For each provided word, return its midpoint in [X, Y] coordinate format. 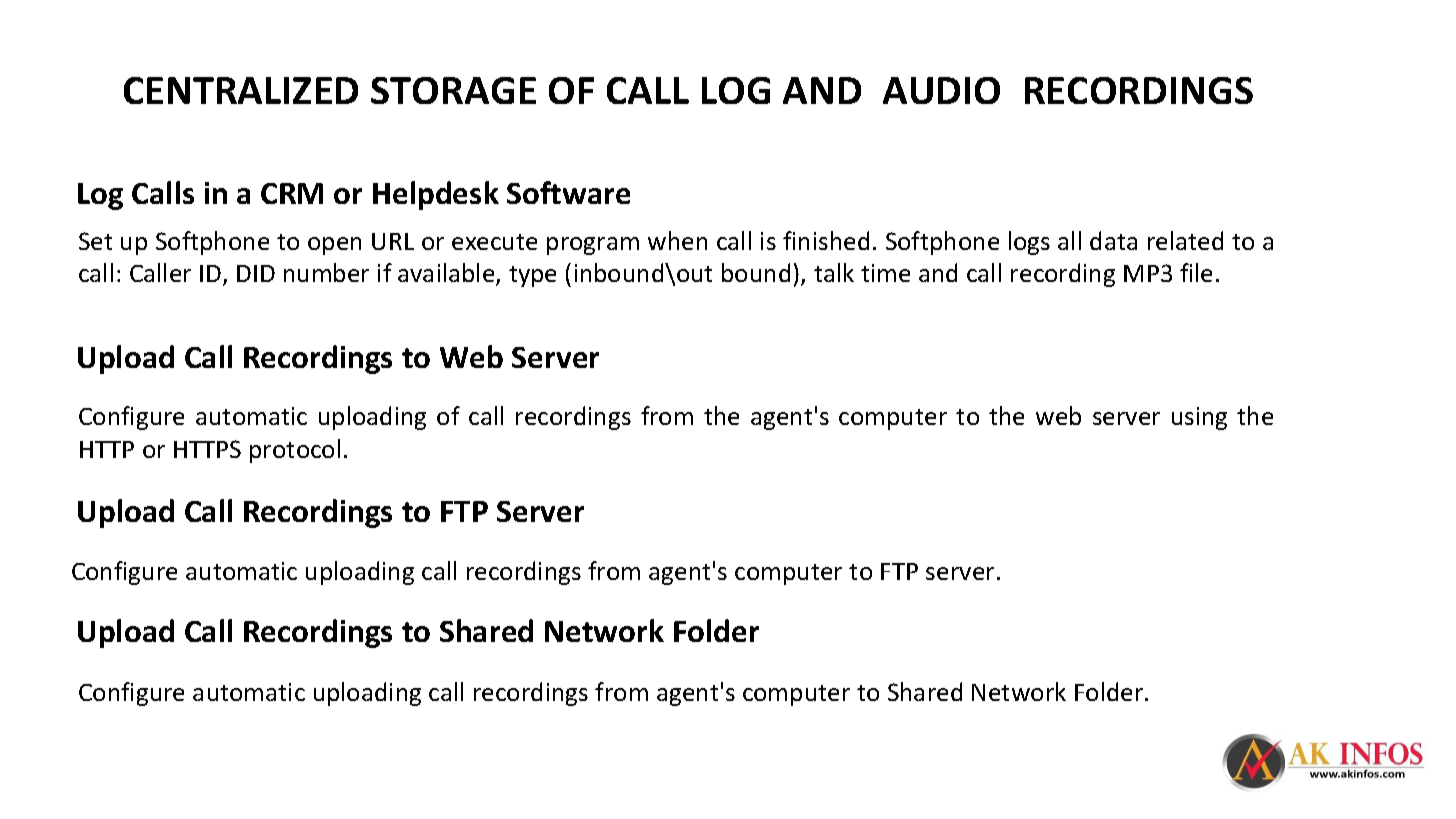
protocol [295, 451]
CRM [292, 193]
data [1113, 240]
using [1199, 418]
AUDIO [941, 90]
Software [568, 192]
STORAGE [453, 90]
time [885, 273]
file [1196, 272]
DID [256, 273]
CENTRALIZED [241, 90]
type [532, 276]
